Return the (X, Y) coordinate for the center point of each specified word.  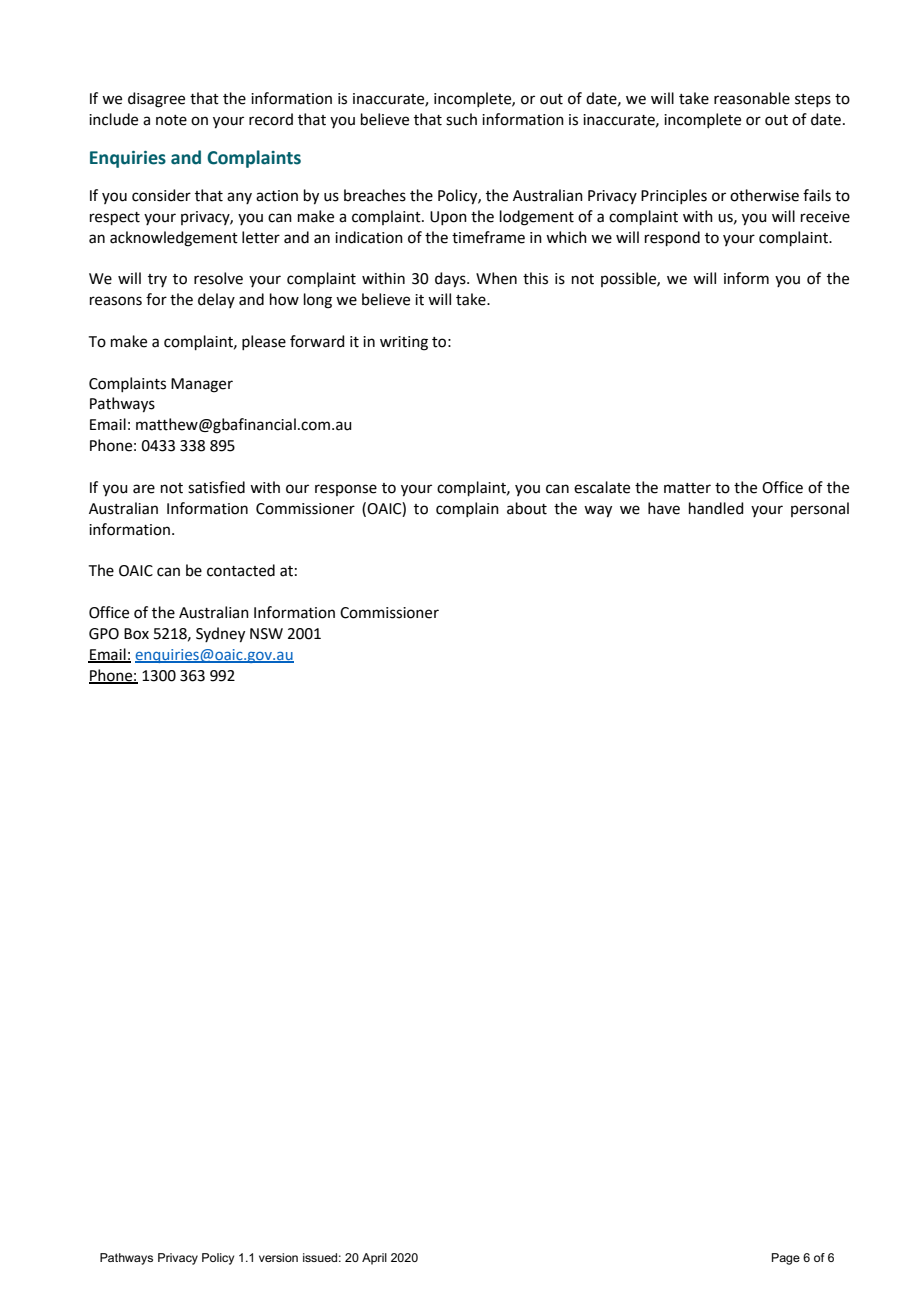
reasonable (752, 98)
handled (716, 508)
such (461, 119)
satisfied (216, 487)
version (278, 1257)
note (171, 120)
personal (820, 509)
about (527, 508)
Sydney (220, 635)
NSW (266, 634)
